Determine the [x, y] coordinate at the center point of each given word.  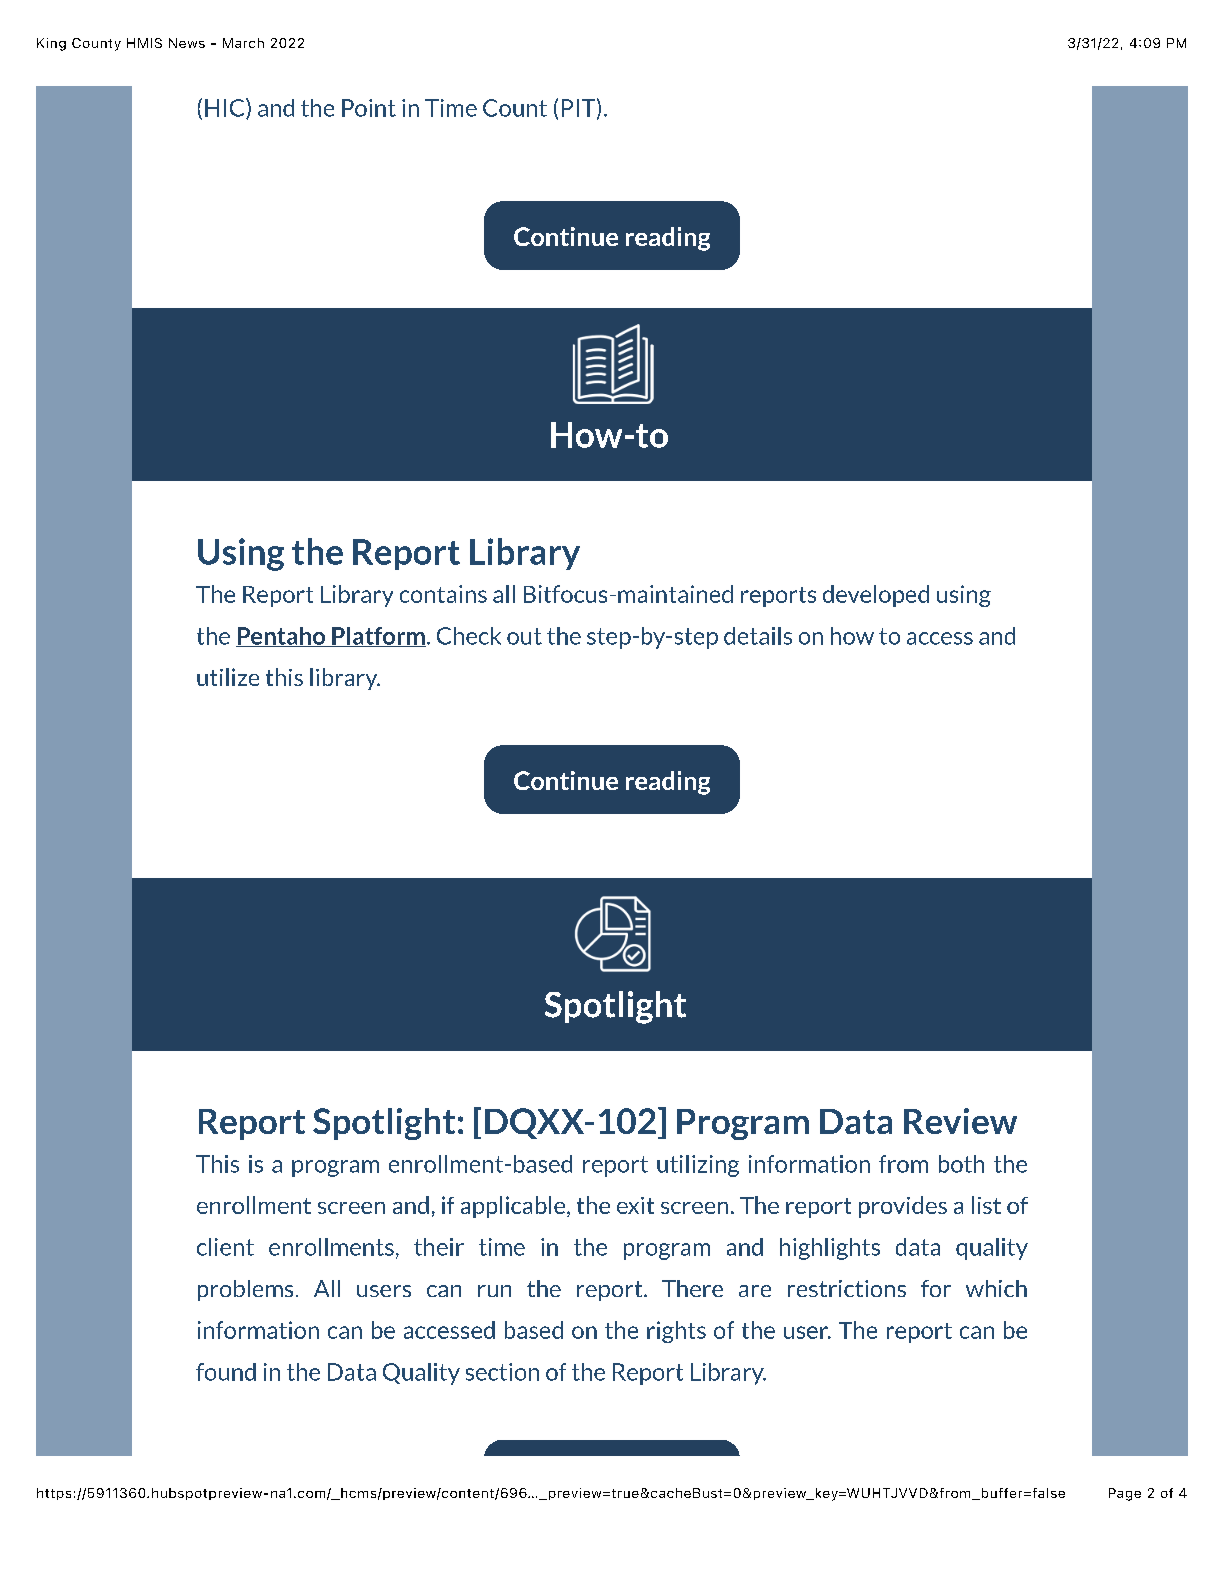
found [226, 1372]
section [502, 1372]
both [961, 1164]
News [187, 43]
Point [369, 108]
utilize [228, 677]
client [225, 1247]
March [243, 43]
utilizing [698, 1166]
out [524, 636]
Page [1125, 1494]
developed [876, 596]
